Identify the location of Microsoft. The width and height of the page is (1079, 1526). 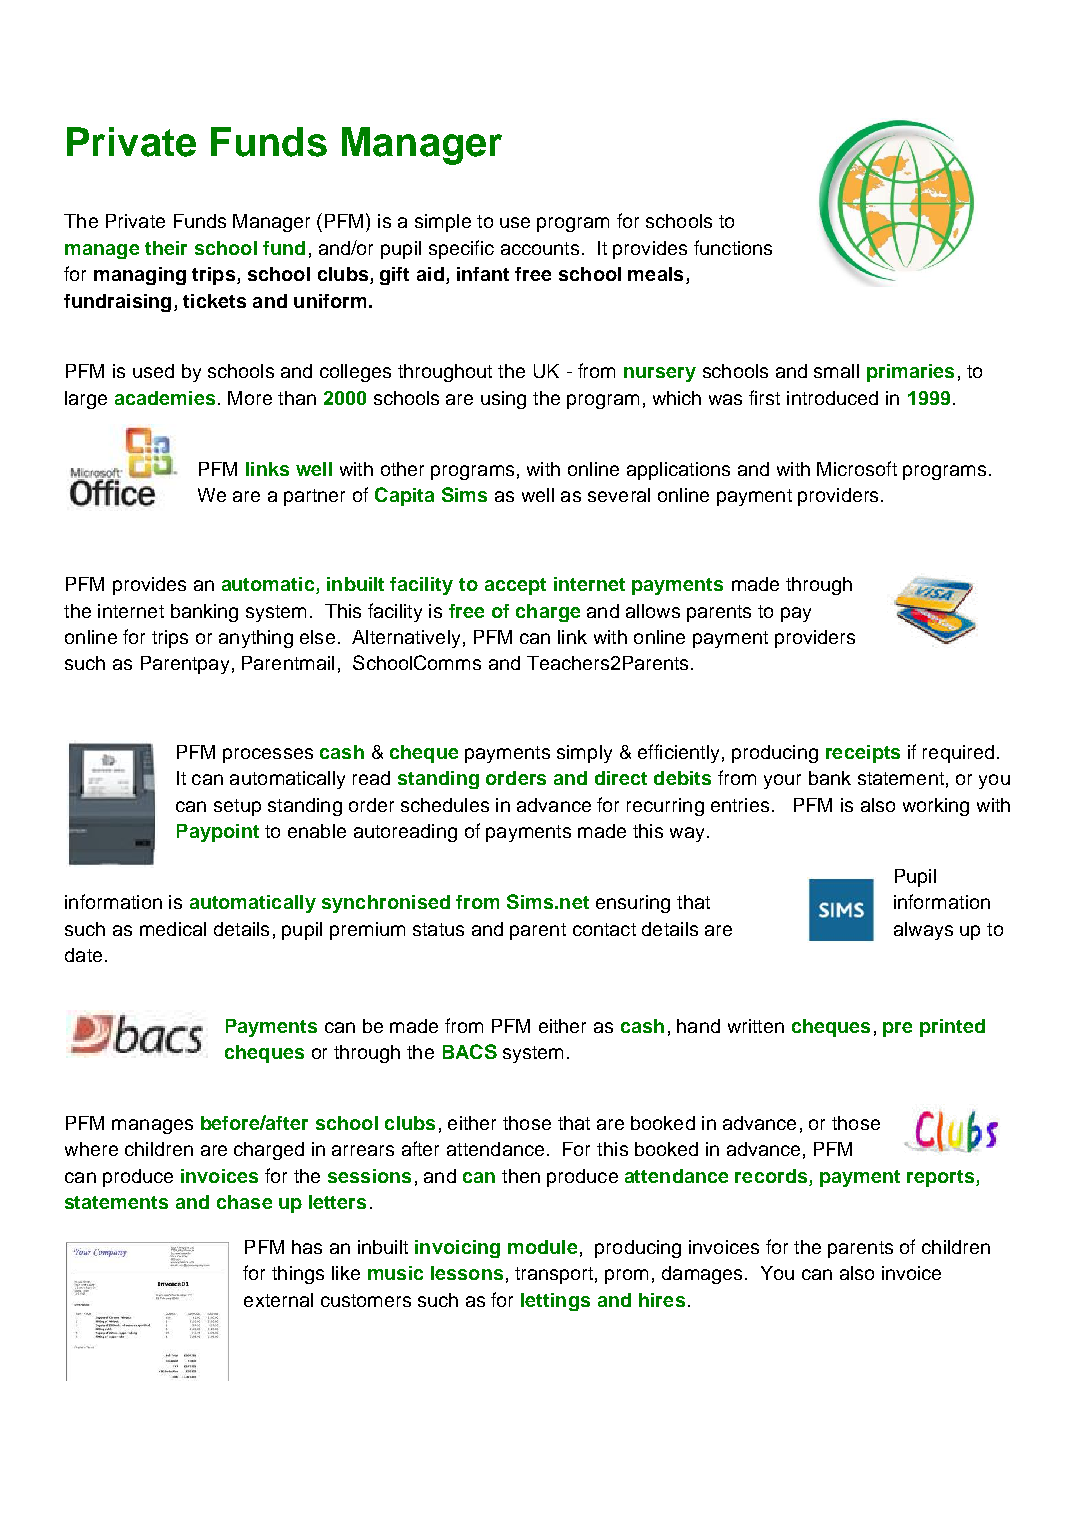
(857, 468).
